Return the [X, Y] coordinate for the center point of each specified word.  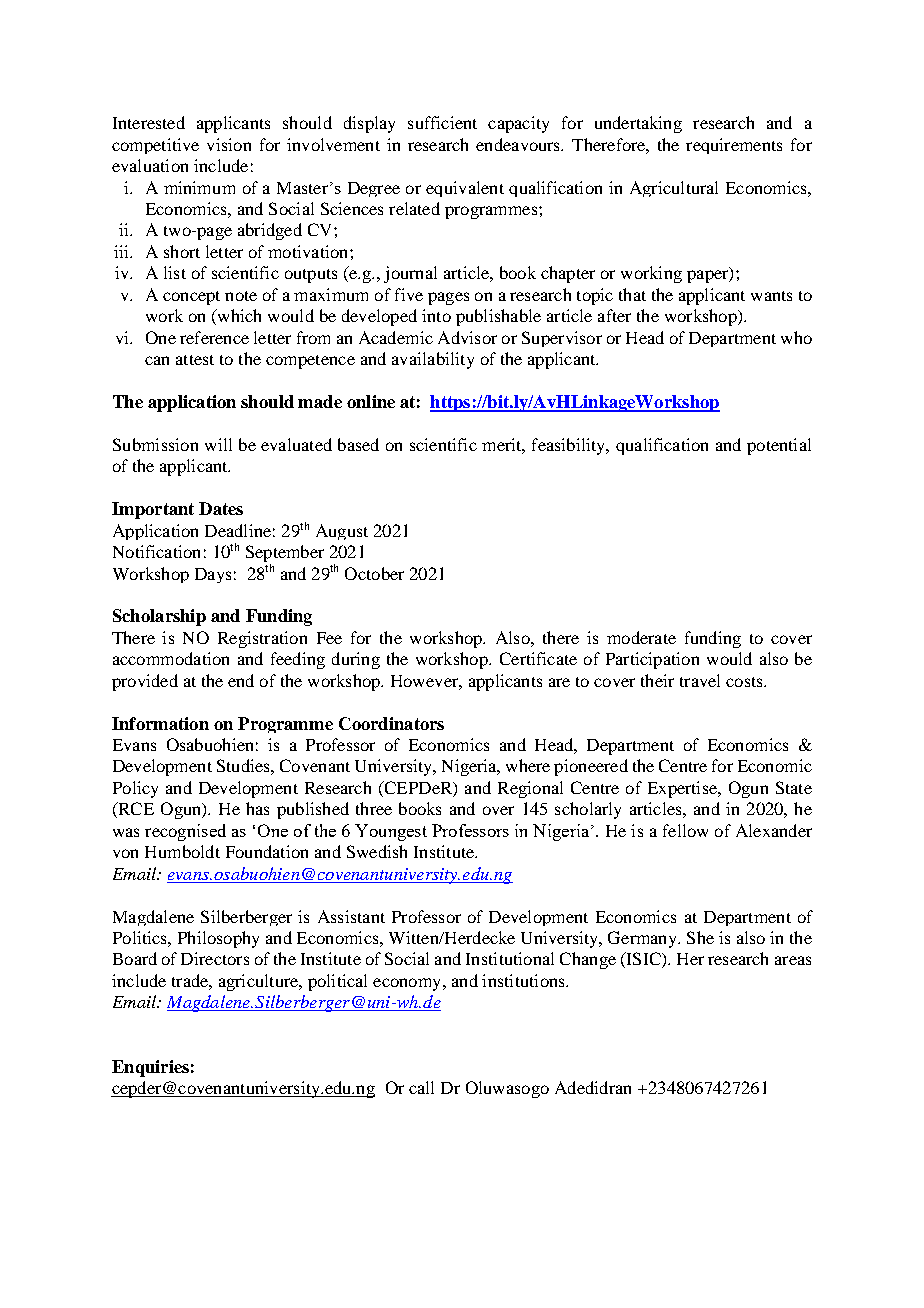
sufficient [442, 122]
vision [229, 144]
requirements [734, 146]
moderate [641, 637]
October [374, 573]
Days [213, 575]
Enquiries [150, 1068]
